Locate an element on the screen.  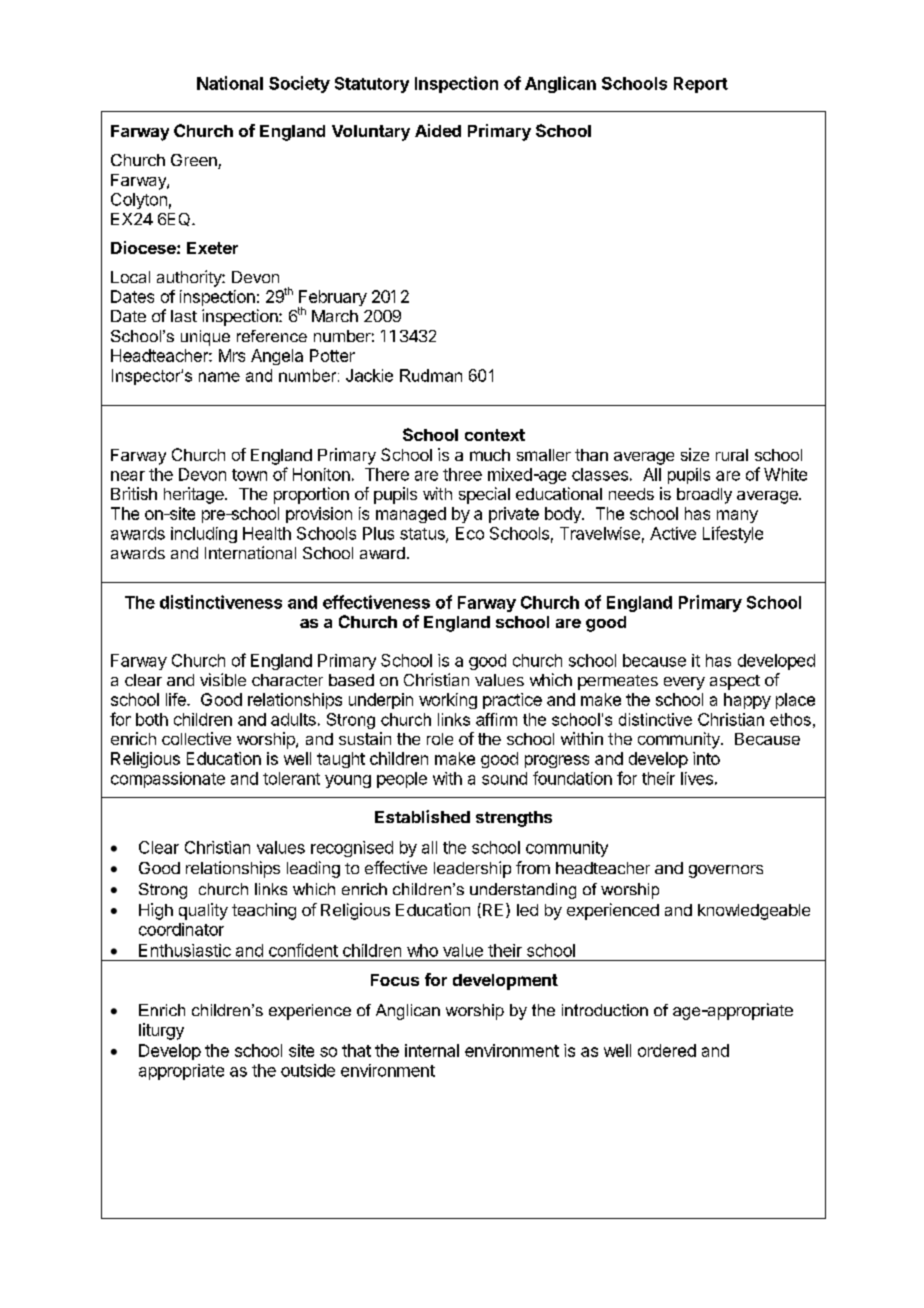
Active is located at coordinates (673, 533).
